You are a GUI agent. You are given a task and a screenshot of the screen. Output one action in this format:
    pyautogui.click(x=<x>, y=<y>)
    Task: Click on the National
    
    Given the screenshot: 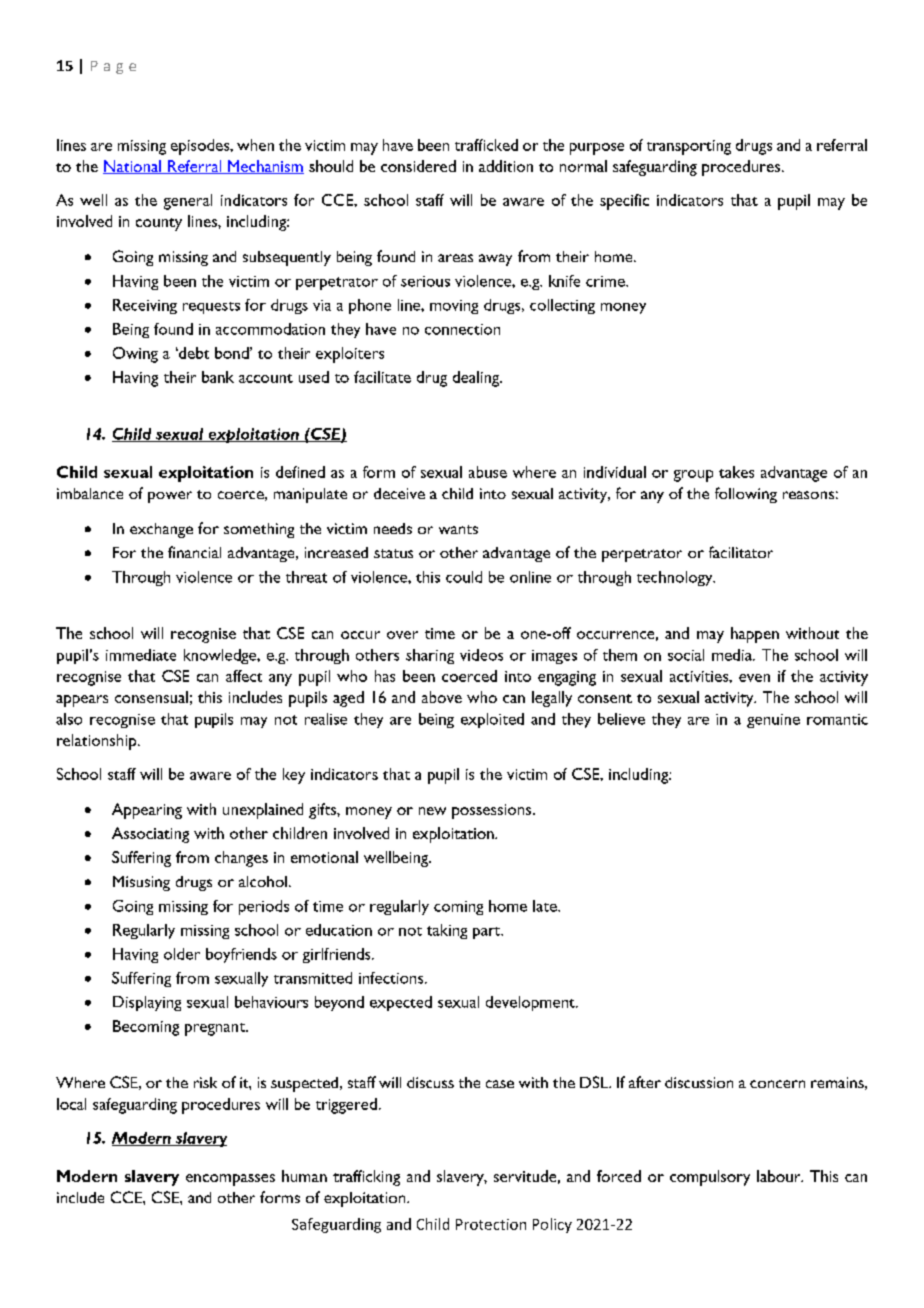 What is the action you would take?
    pyautogui.click(x=133, y=167)
